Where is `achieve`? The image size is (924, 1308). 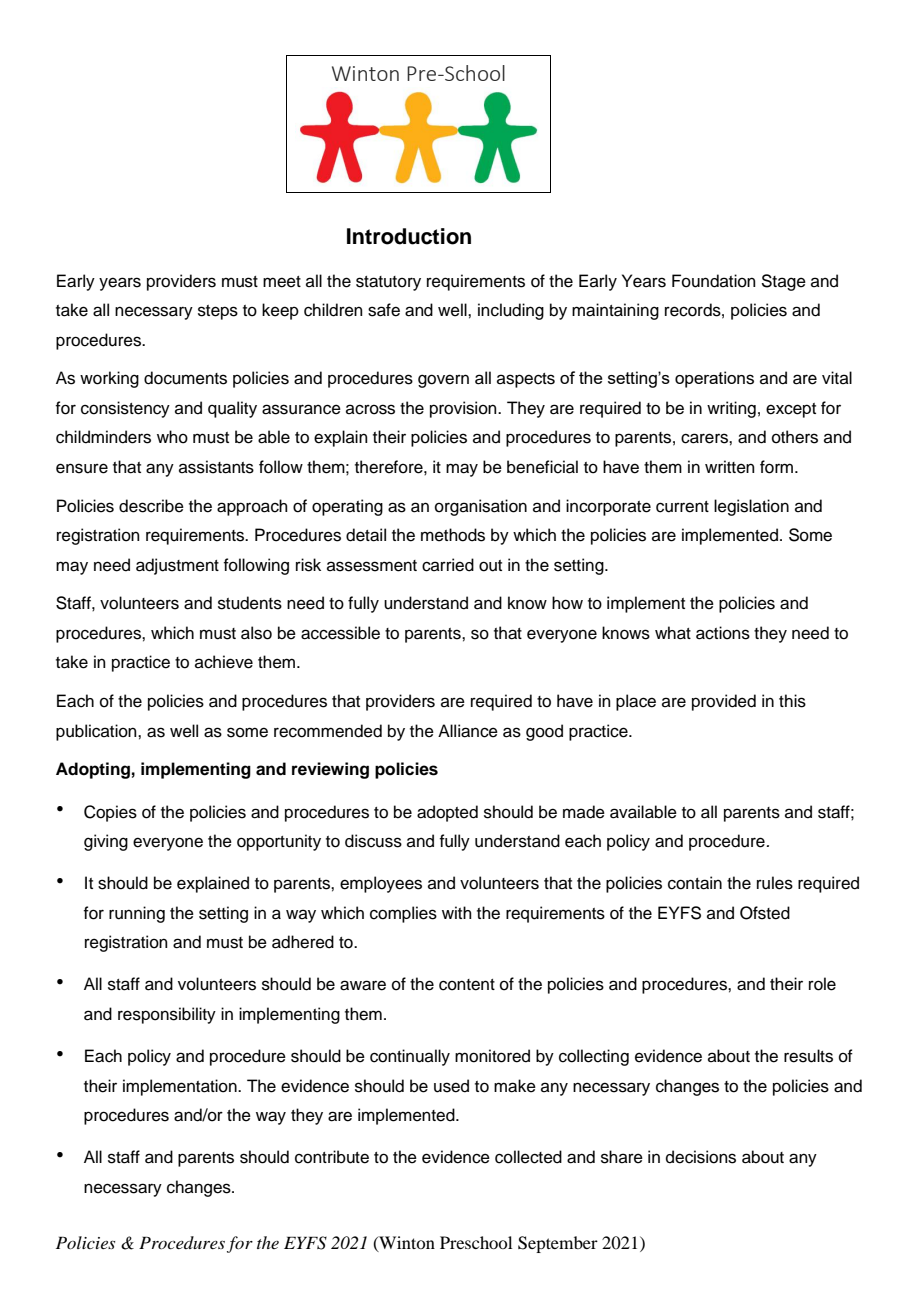
achieve is located at coordinates (224, 662).
